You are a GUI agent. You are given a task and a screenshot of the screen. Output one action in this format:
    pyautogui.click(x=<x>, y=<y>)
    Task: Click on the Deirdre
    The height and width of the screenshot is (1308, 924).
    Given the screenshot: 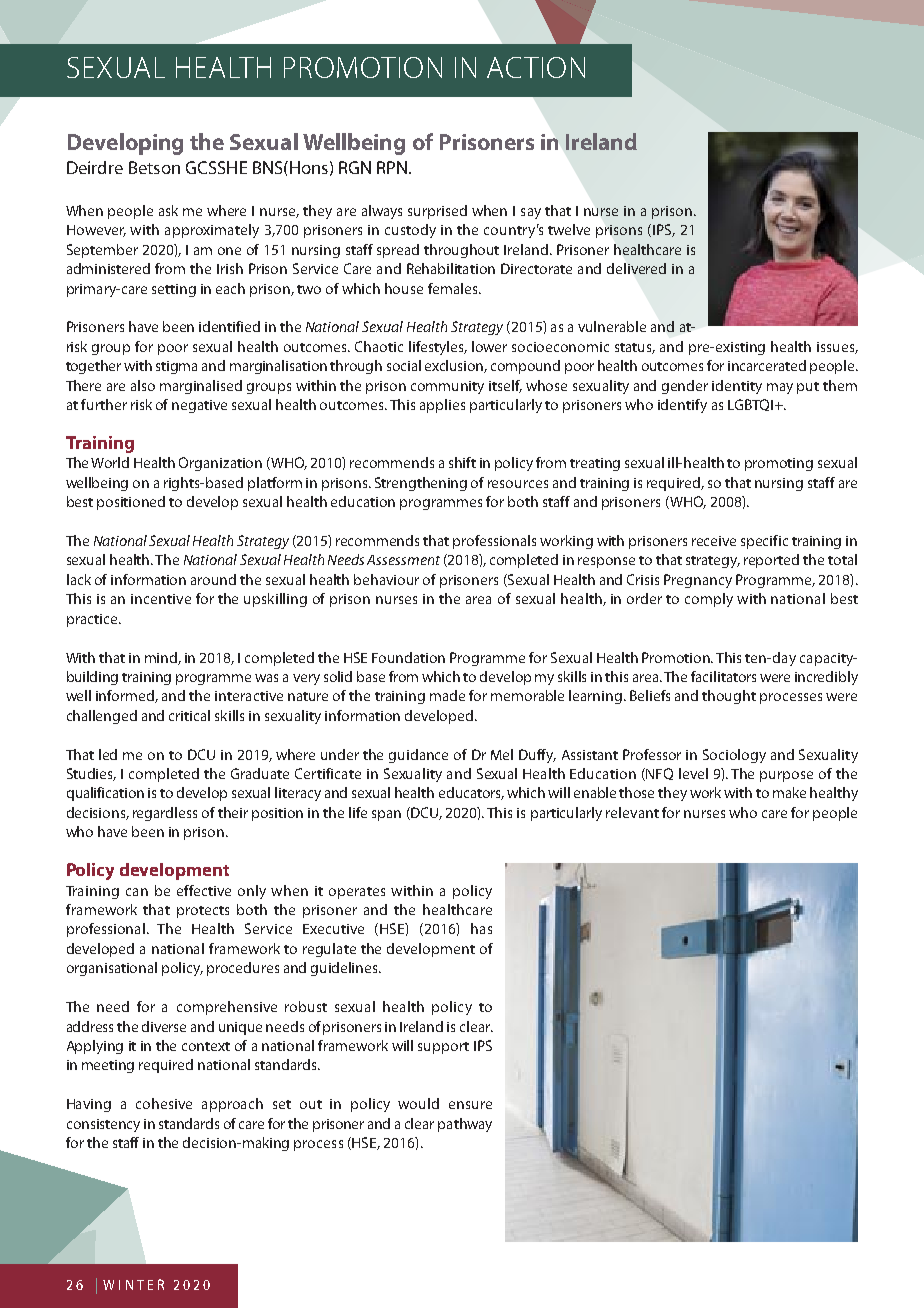 What is the action you would take?
    pyautogui.click(x=95, y=167)
